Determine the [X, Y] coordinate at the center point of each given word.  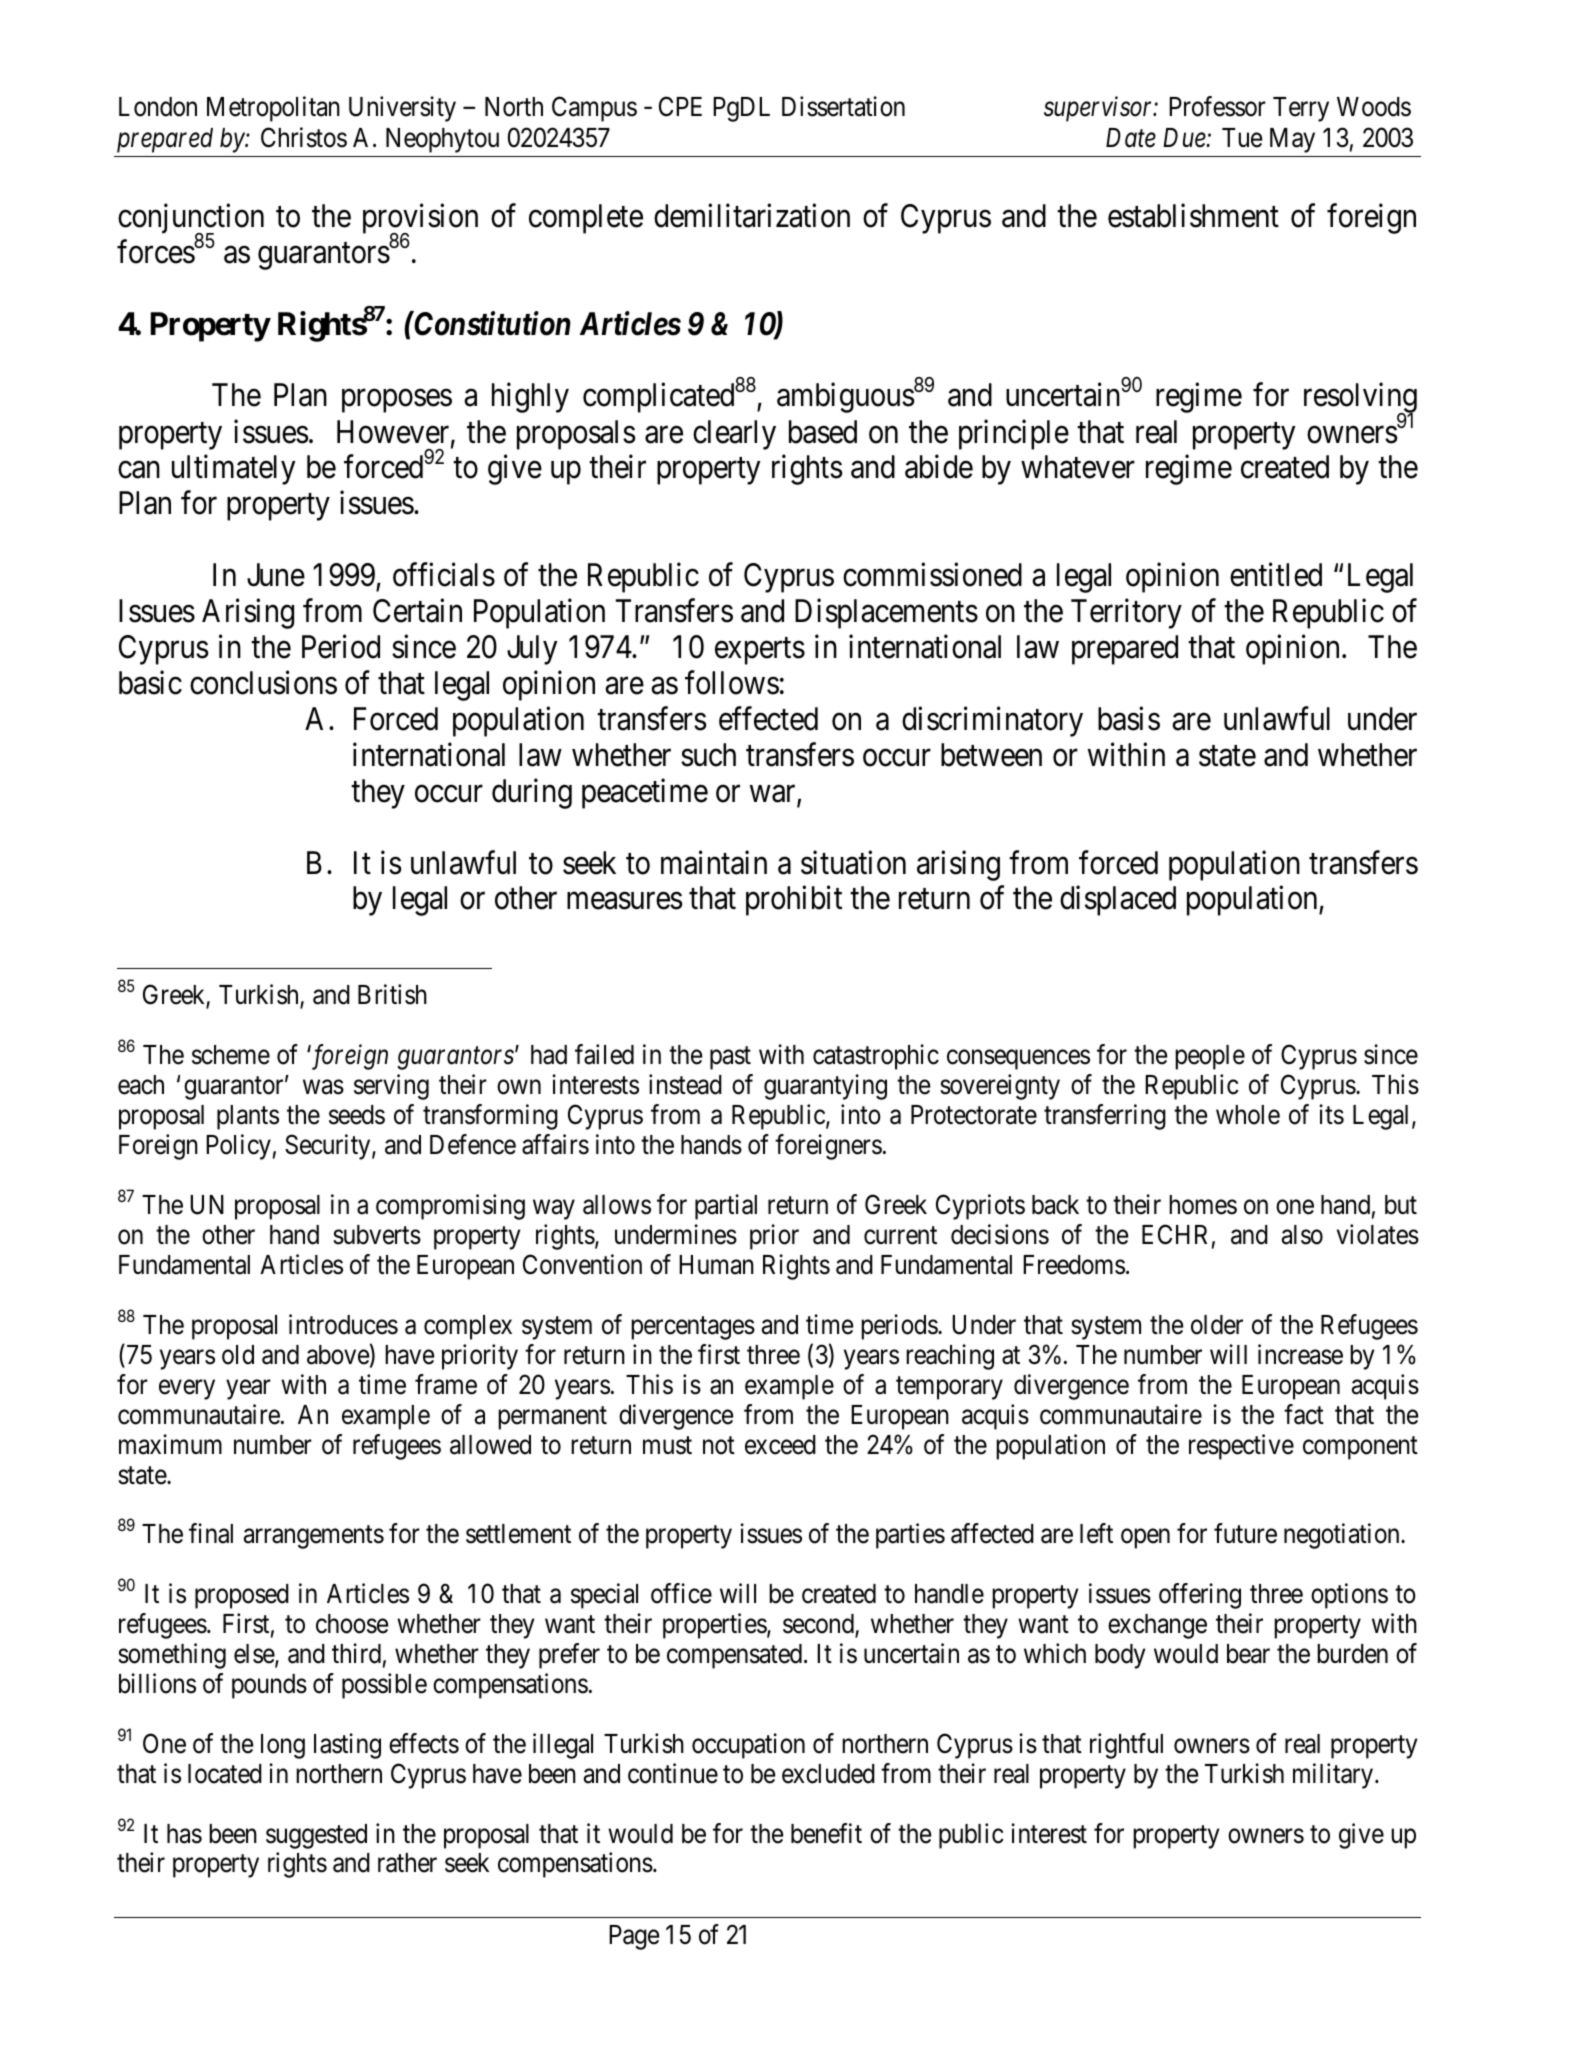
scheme [231, 1055]
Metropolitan [273, 109]
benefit [826, 1833]
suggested [316, 1836]
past [730, 1058]
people [1210, 1057]
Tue [1242, 138]
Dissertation [843, 106]
